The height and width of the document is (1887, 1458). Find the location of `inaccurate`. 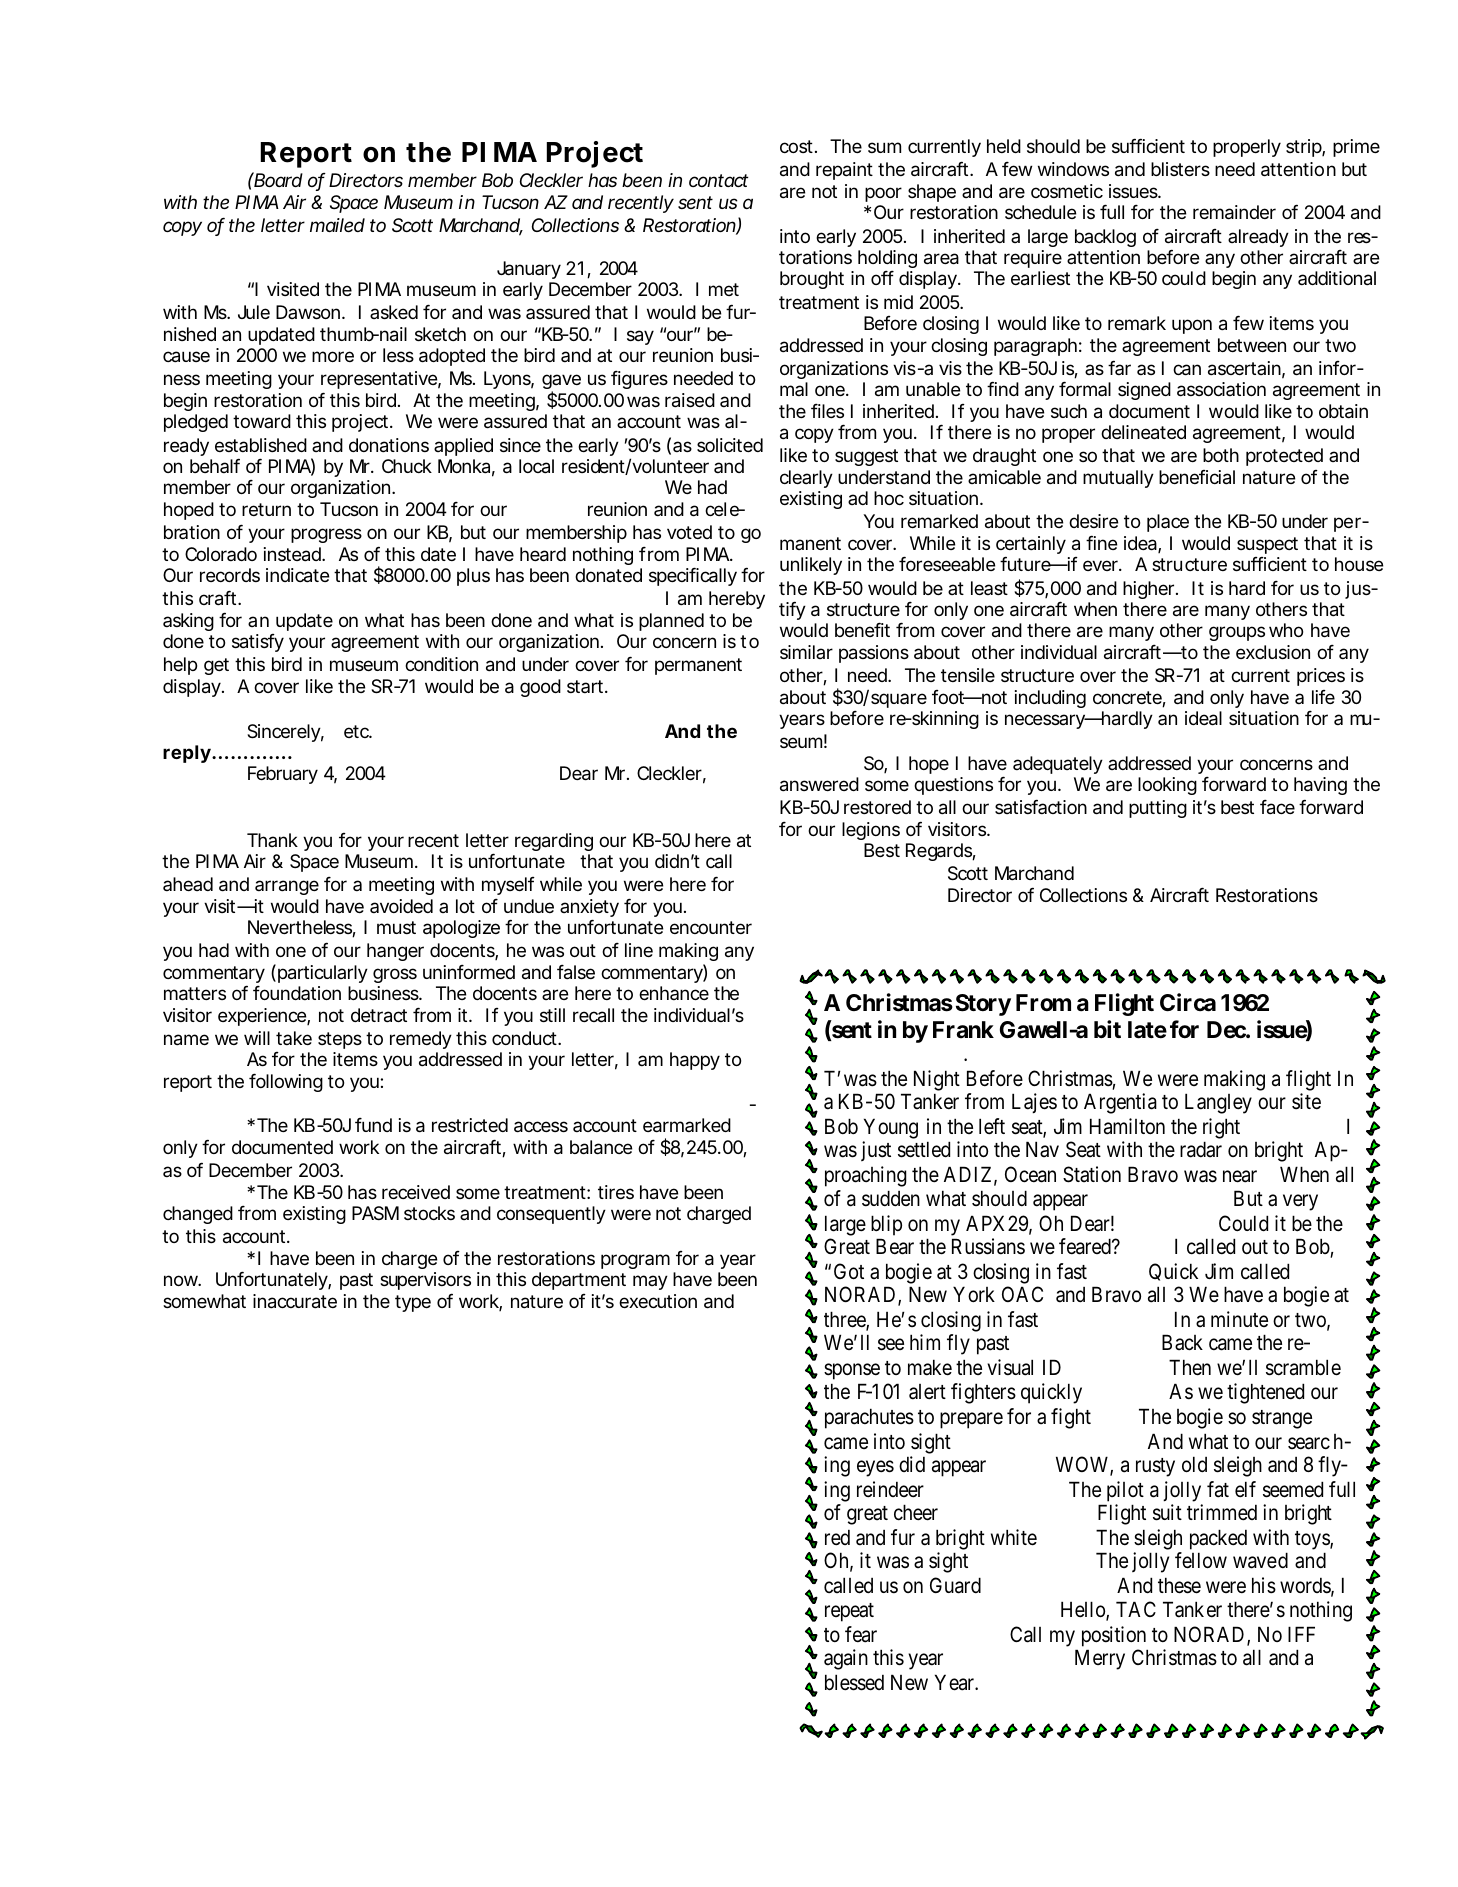

inaccurate is located at coordinates (295, 1301).
